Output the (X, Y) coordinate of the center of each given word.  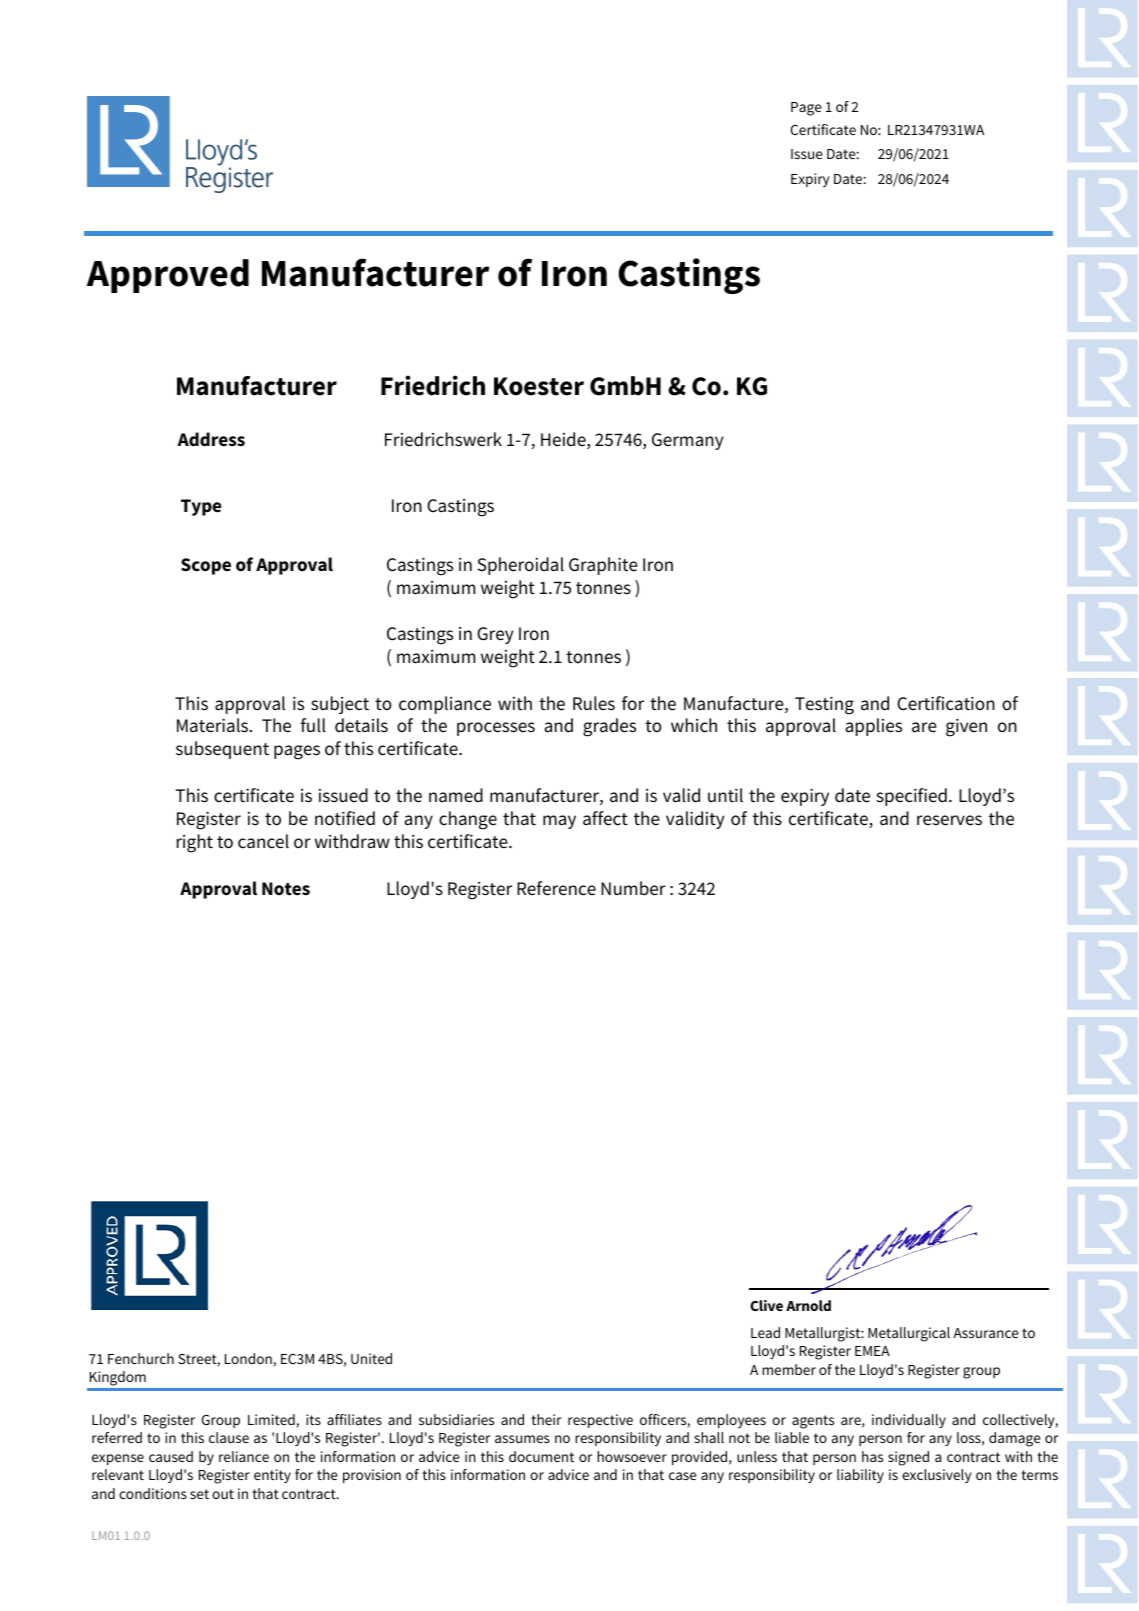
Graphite (603, 566)
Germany (687, 441)
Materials (214, 725)
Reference (556, 888)
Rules (594, 703)
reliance (244, 1456)
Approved (168, 276)
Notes (286, 889)
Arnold (808, 1305)
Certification (946, 703)
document (541, 1456)
